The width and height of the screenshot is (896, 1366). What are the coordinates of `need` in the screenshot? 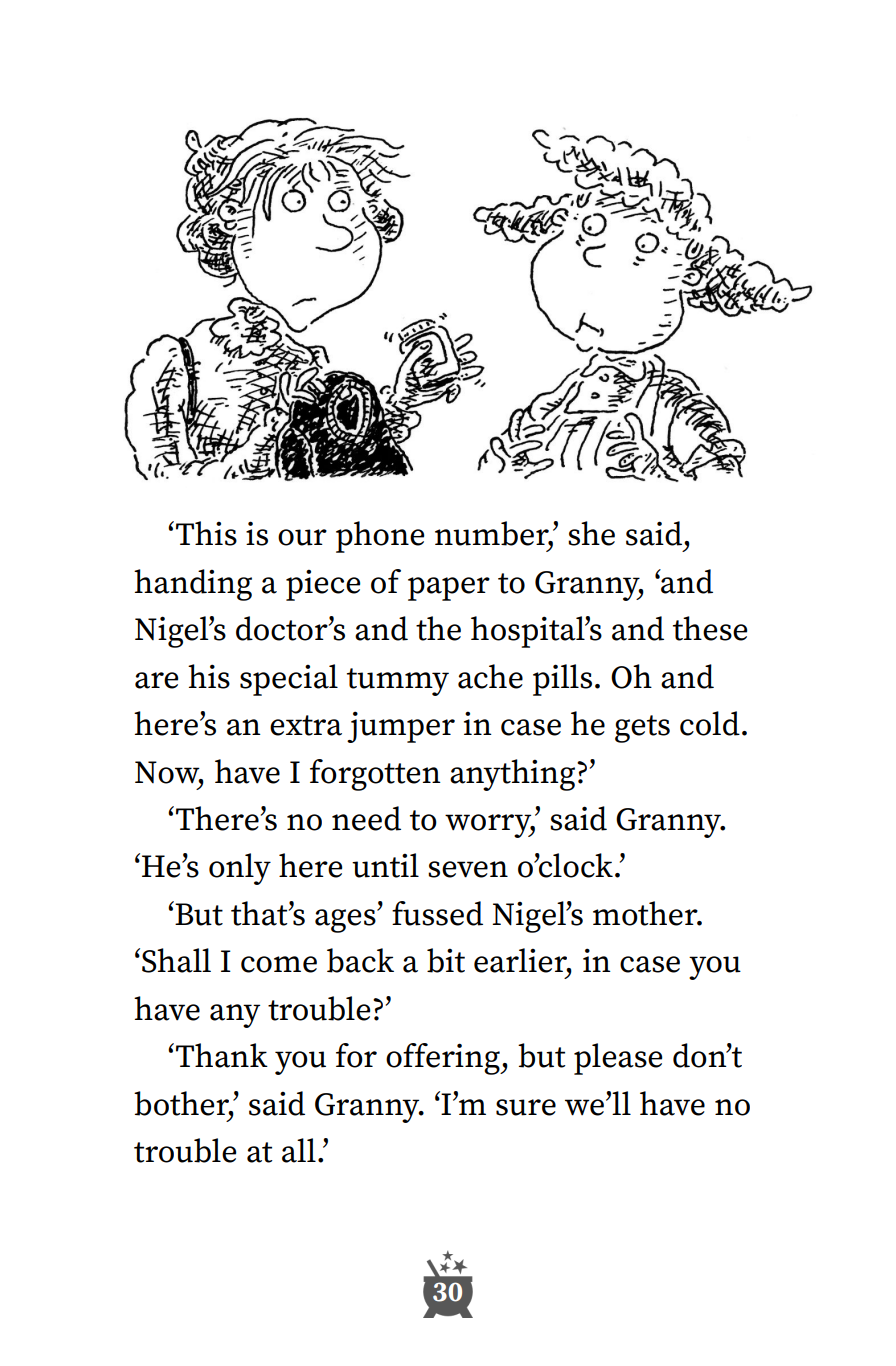 It's located at (366, 818).
